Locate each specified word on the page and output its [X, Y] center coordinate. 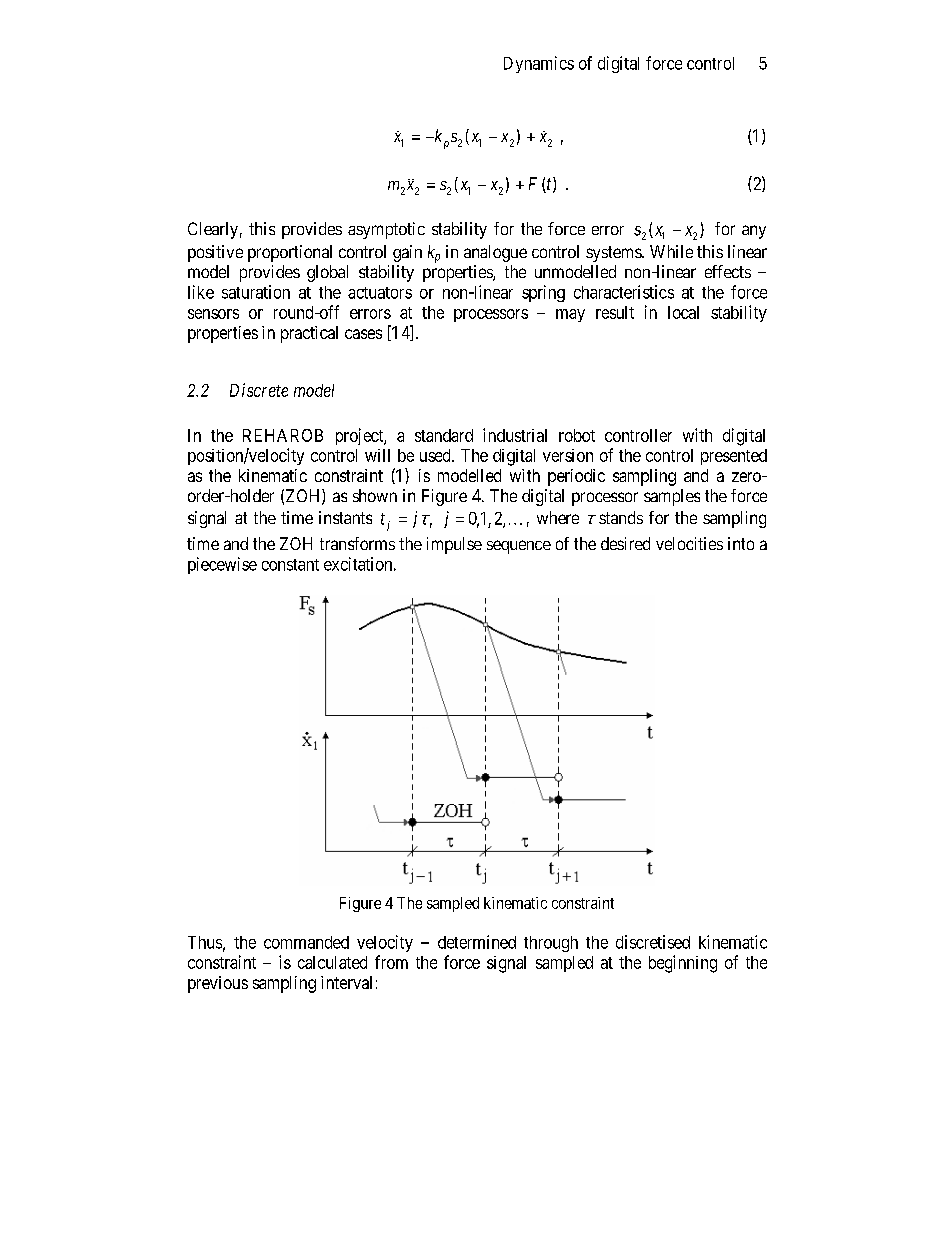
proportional [290, 253]
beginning [683, 964]
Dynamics [539, 64]
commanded [306, 942]
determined [477, 942]
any [754, 232]
